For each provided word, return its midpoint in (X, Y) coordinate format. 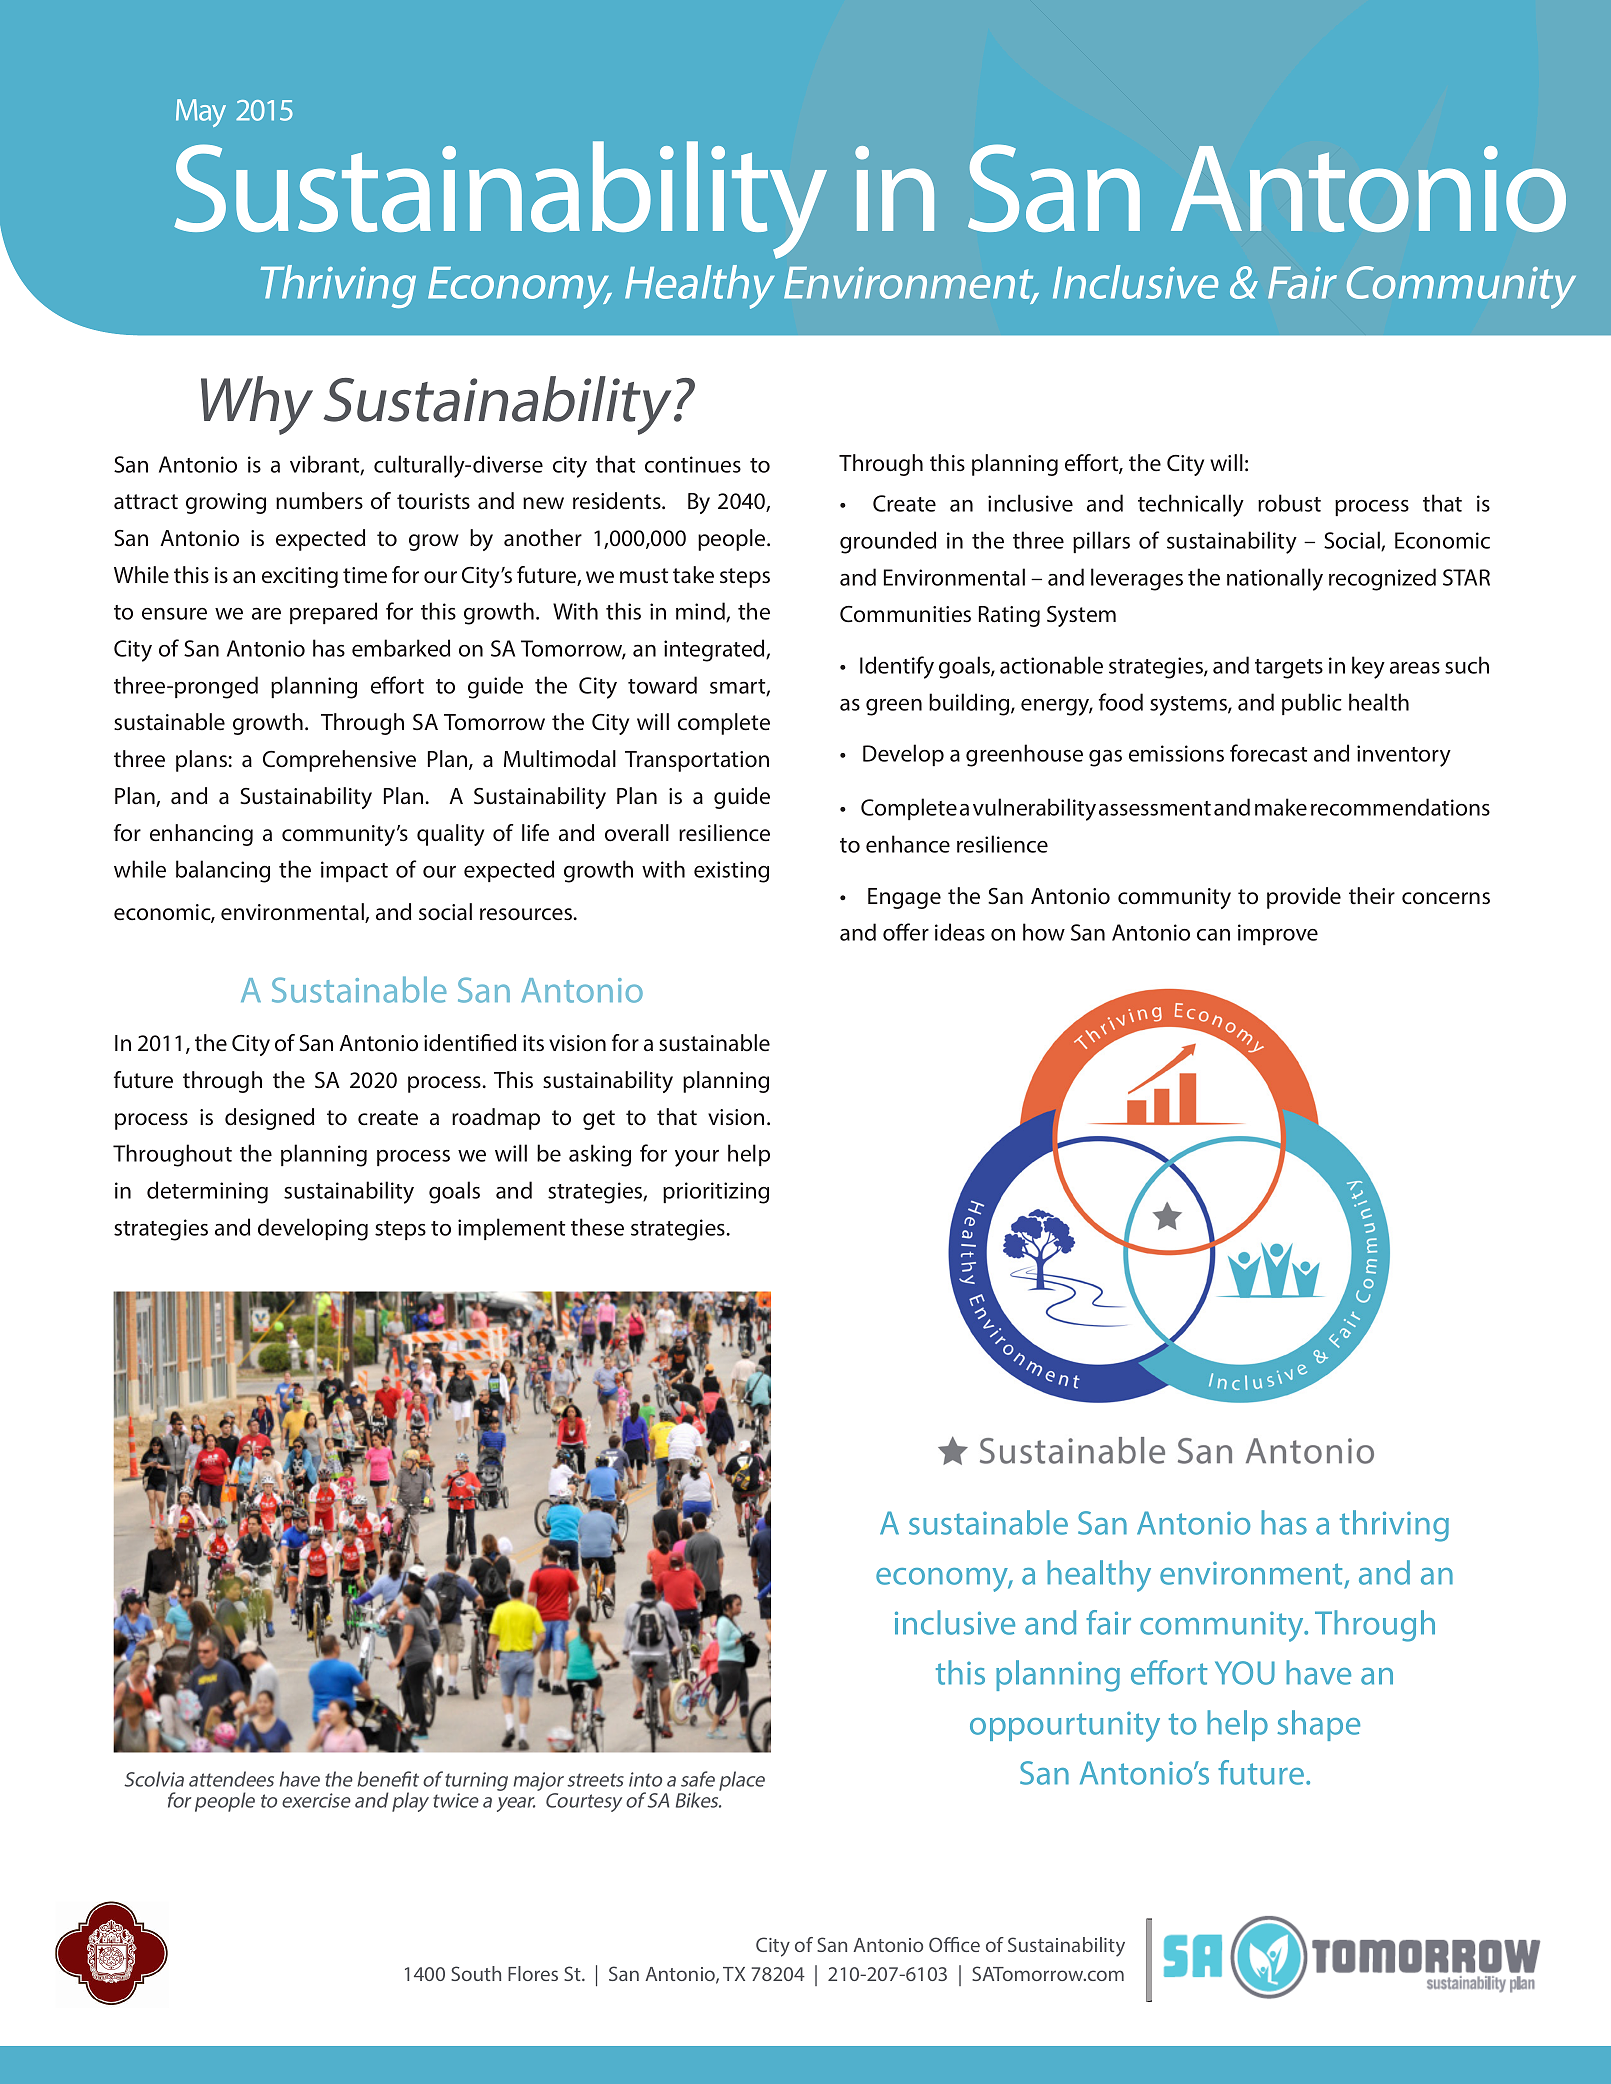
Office (954, 1944)
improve (1278, 934)
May (201, 113)
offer (906, 932)
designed (269, 1119)
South (476, 1973)
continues (693, 464)
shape (1318, 1725)
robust (1289, 503)
